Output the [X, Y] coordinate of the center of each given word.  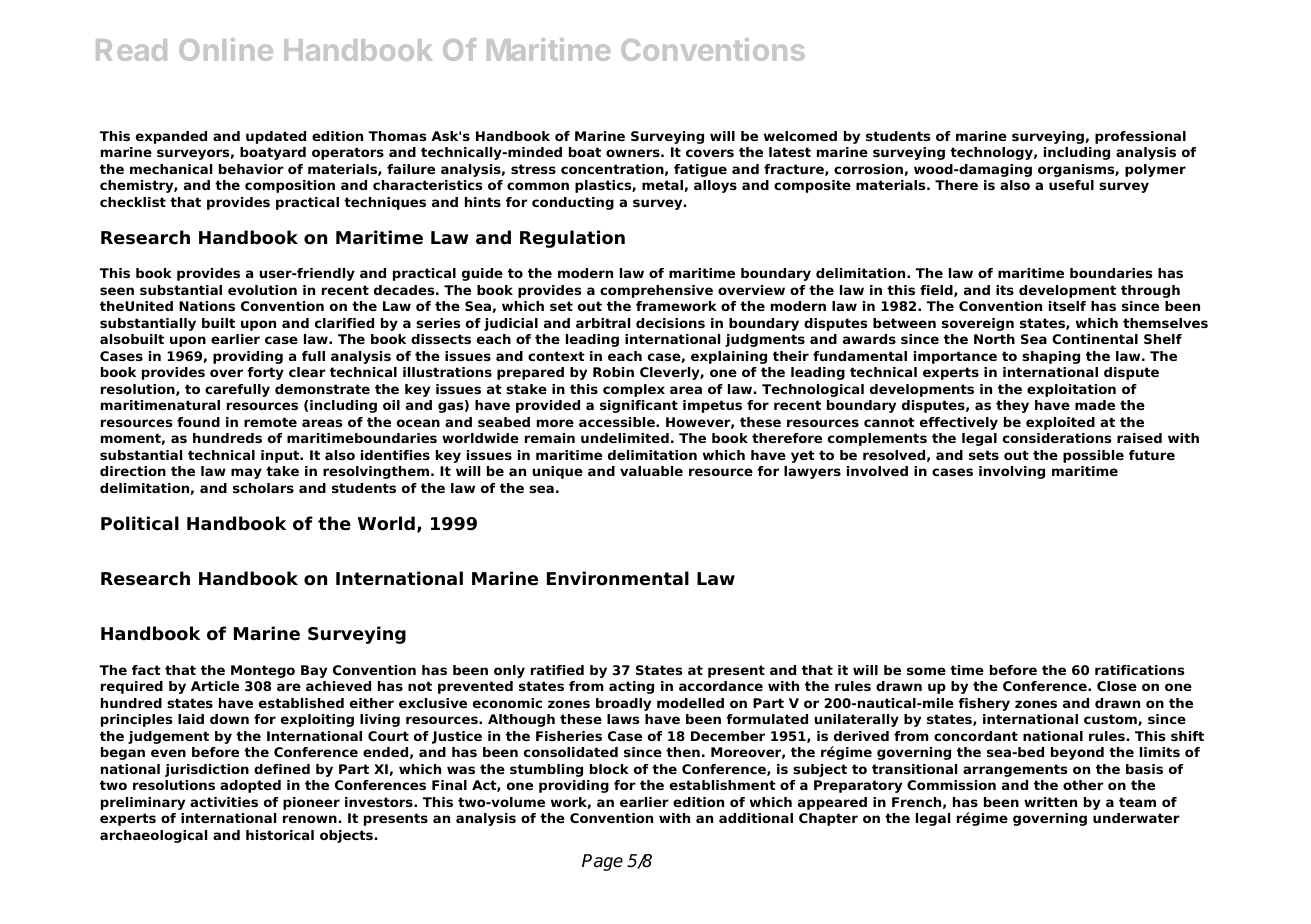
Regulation [572, 239]
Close [1117, 686]
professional [1140, 137]
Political [140, 523]
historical [280, 835]
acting [631, 687]
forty [265, 373]
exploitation [1071, 390]
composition [290, 186]
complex [634, 390]
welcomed [800, 136]
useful [1071, 185]
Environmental [618, 578]
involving [1012, 472]
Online [226, 49]
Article [215, 686]
